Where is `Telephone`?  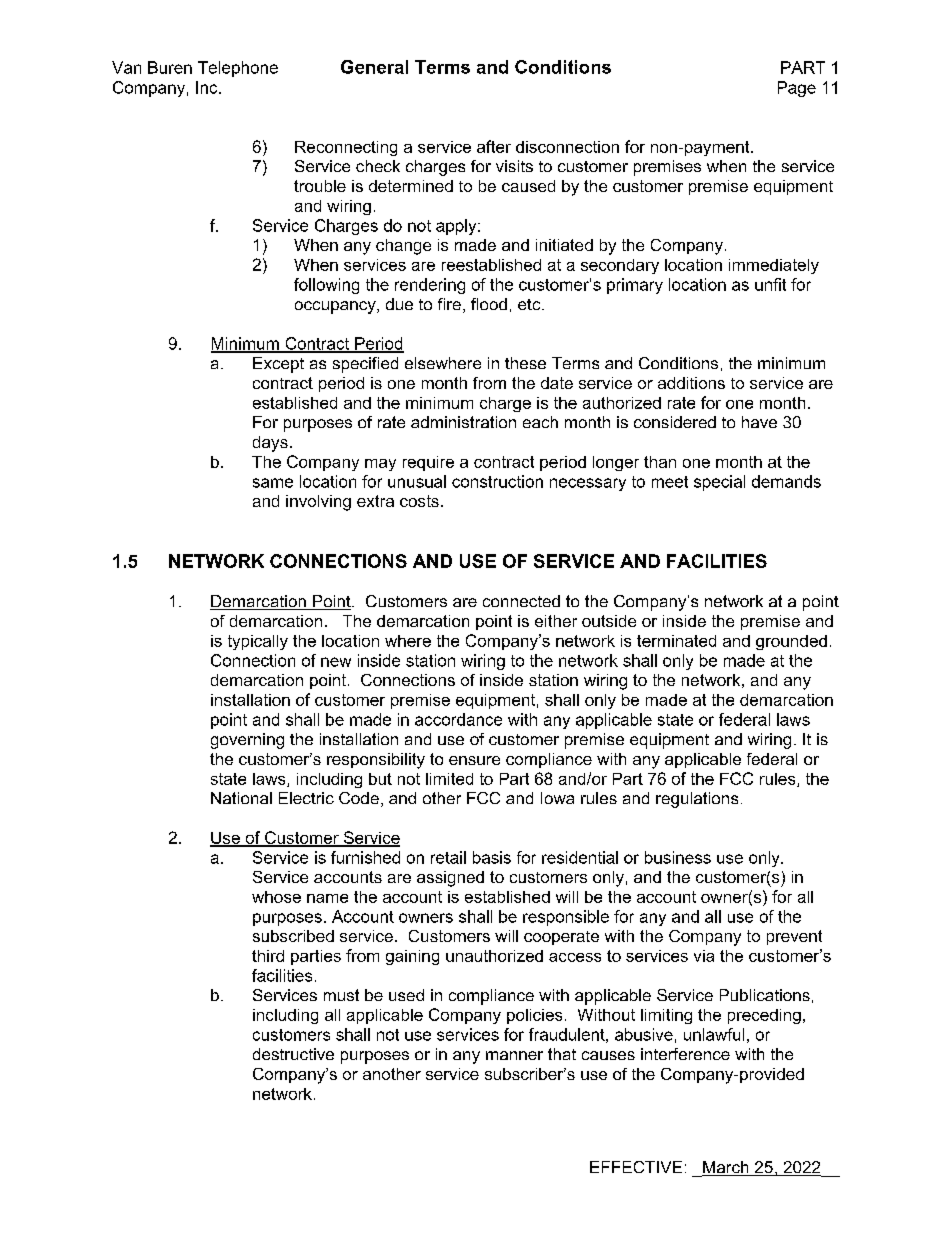
Telephone is located at coordinates (238, 69).
